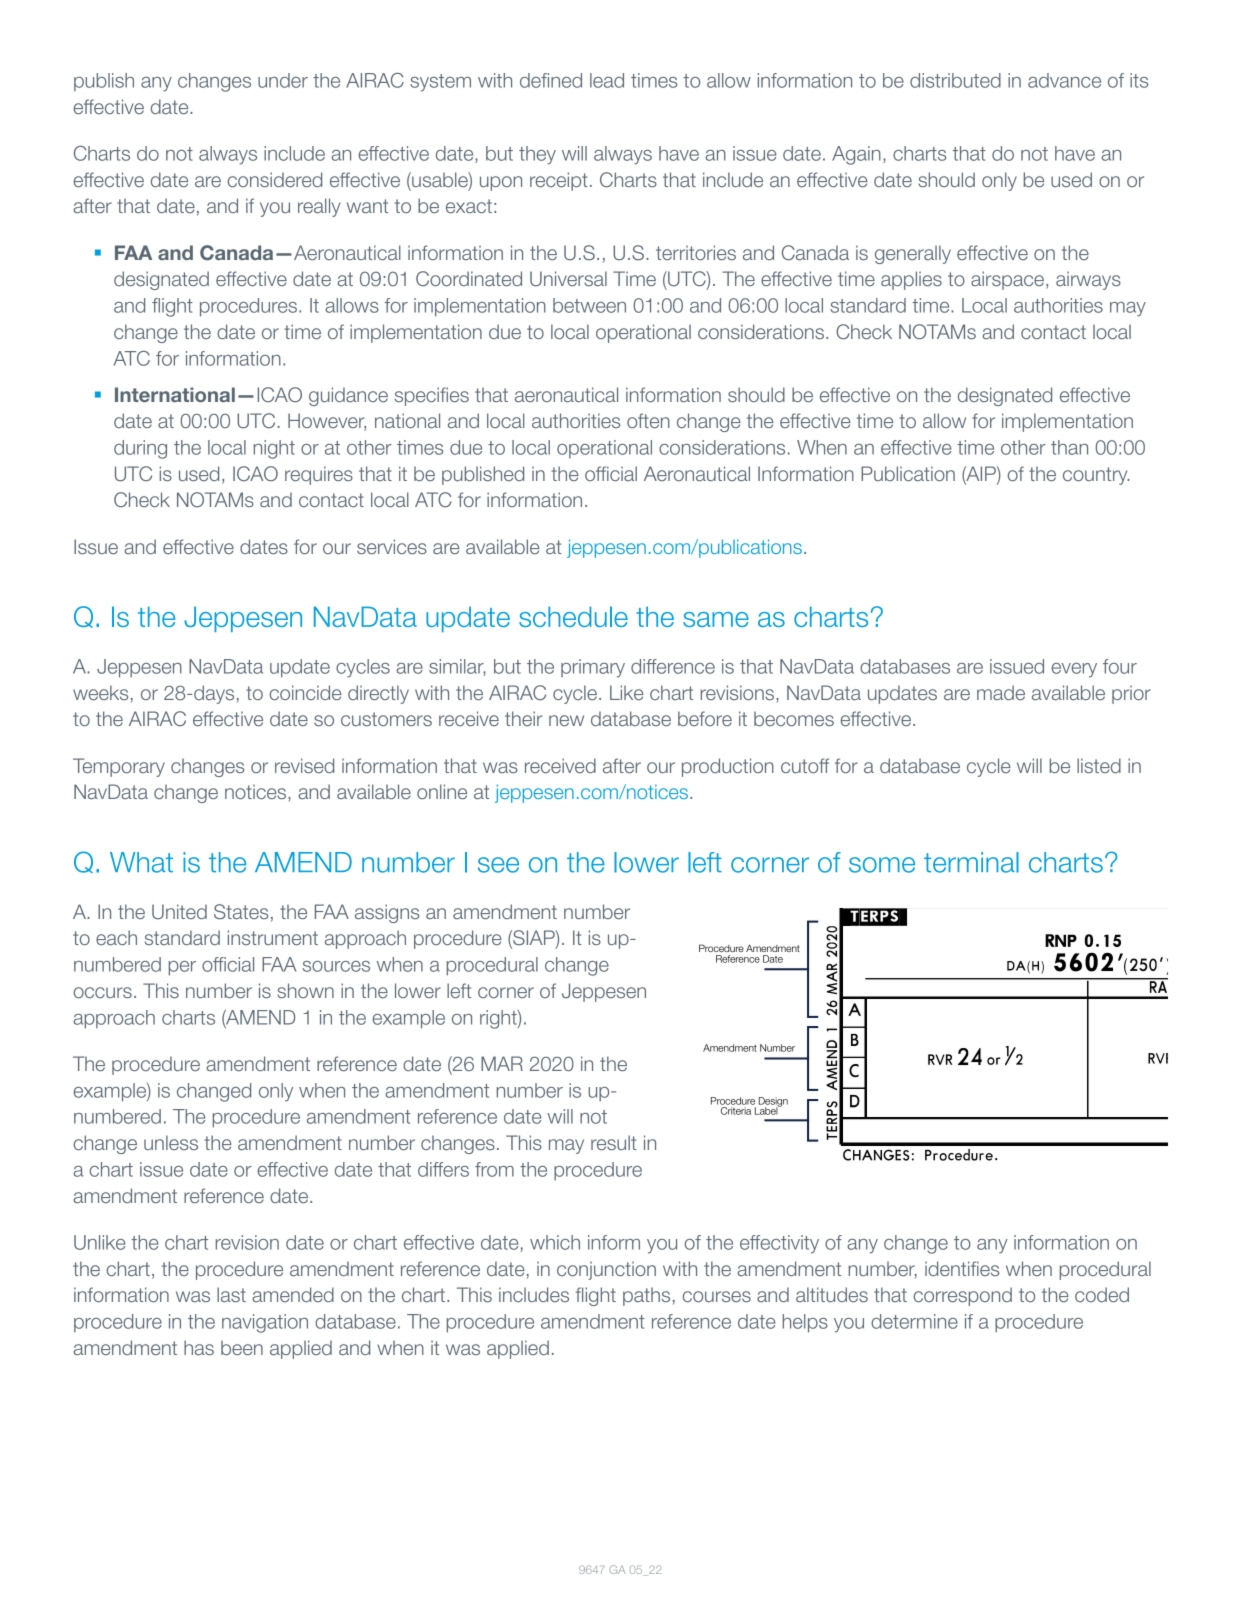  I want to click on coincide, so click(306, 692).
